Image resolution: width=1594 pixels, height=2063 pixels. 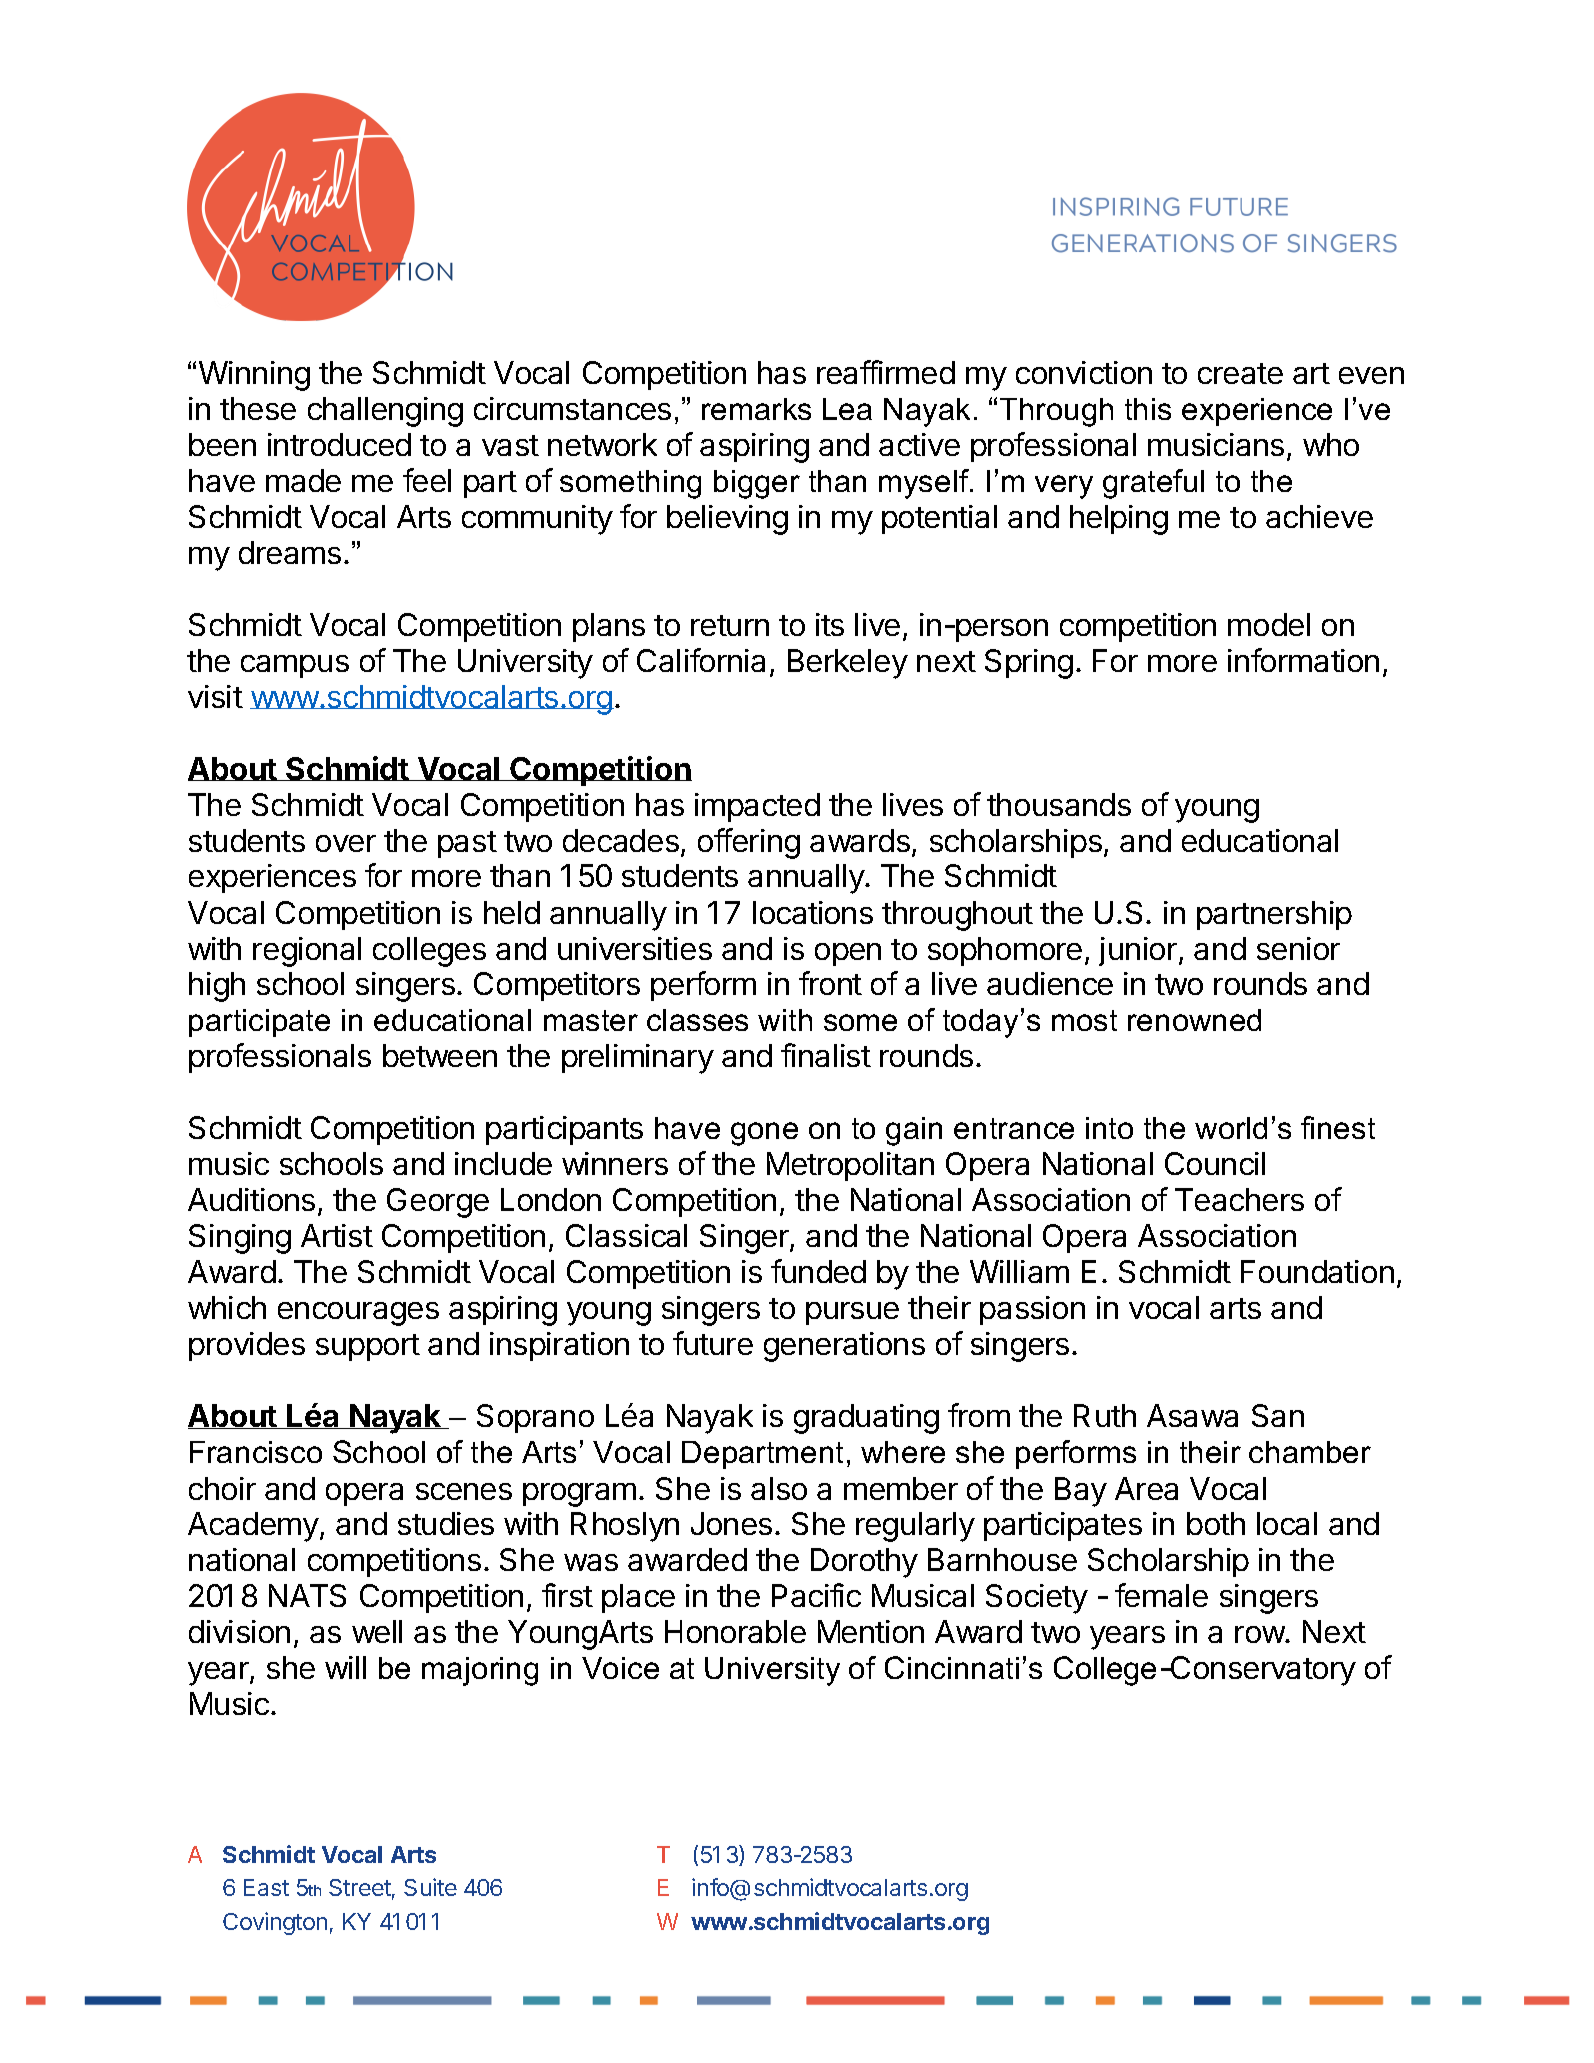 I want to click on remarks, so click(x=756, y=409).
